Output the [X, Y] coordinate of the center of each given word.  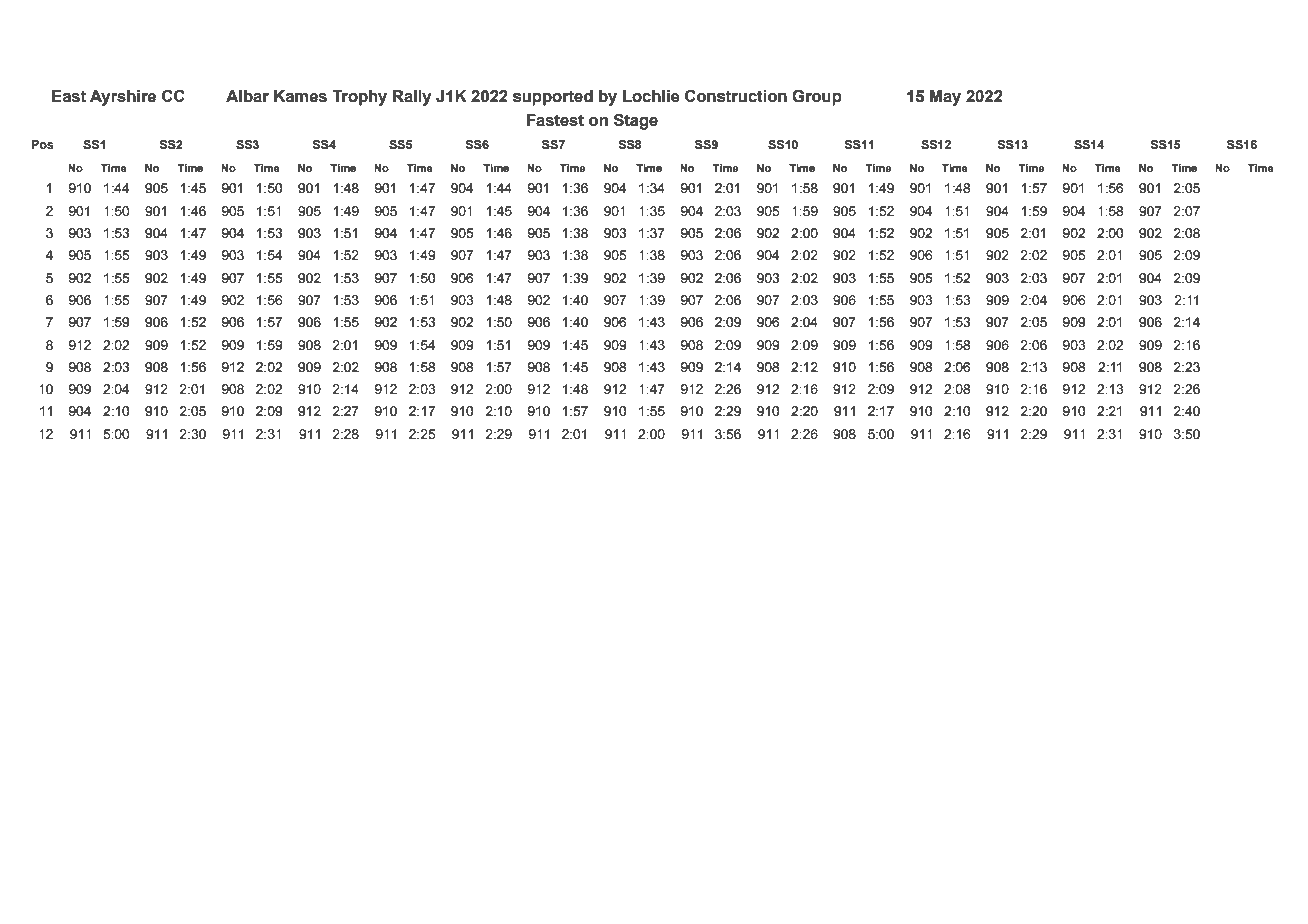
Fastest [555, 120]
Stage [636, 122]
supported [553, 98]
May [945, 98]
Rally [412, 98]
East [69, 96]
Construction [736, 96]
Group [817, 98]
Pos [42, 144]
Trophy [359, 98]
